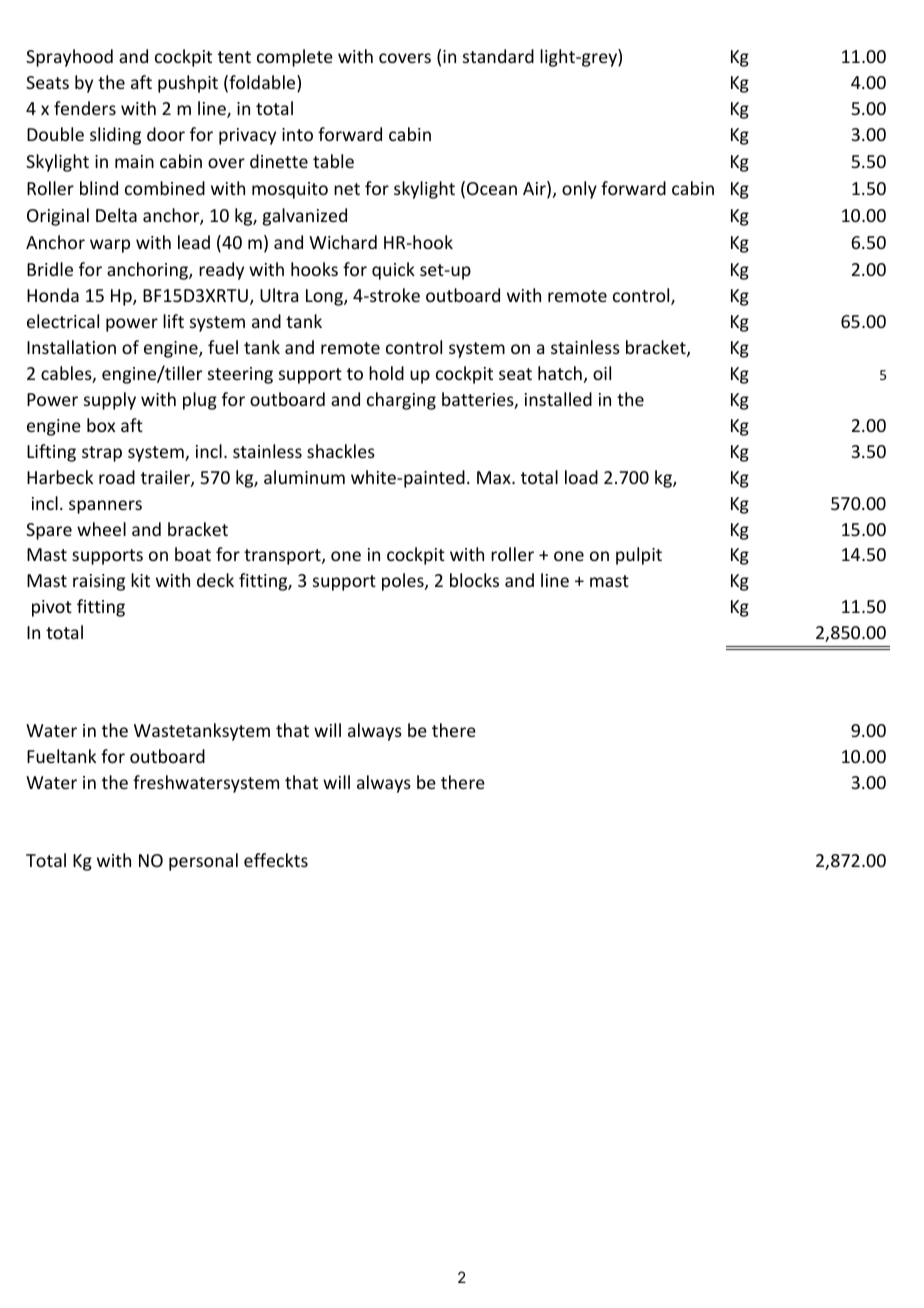 Image resolution: width=924 pixels, height=1308 pixels. Describe the element at coordinates (581, 477) in the screenshot. I see `load` at that location.
